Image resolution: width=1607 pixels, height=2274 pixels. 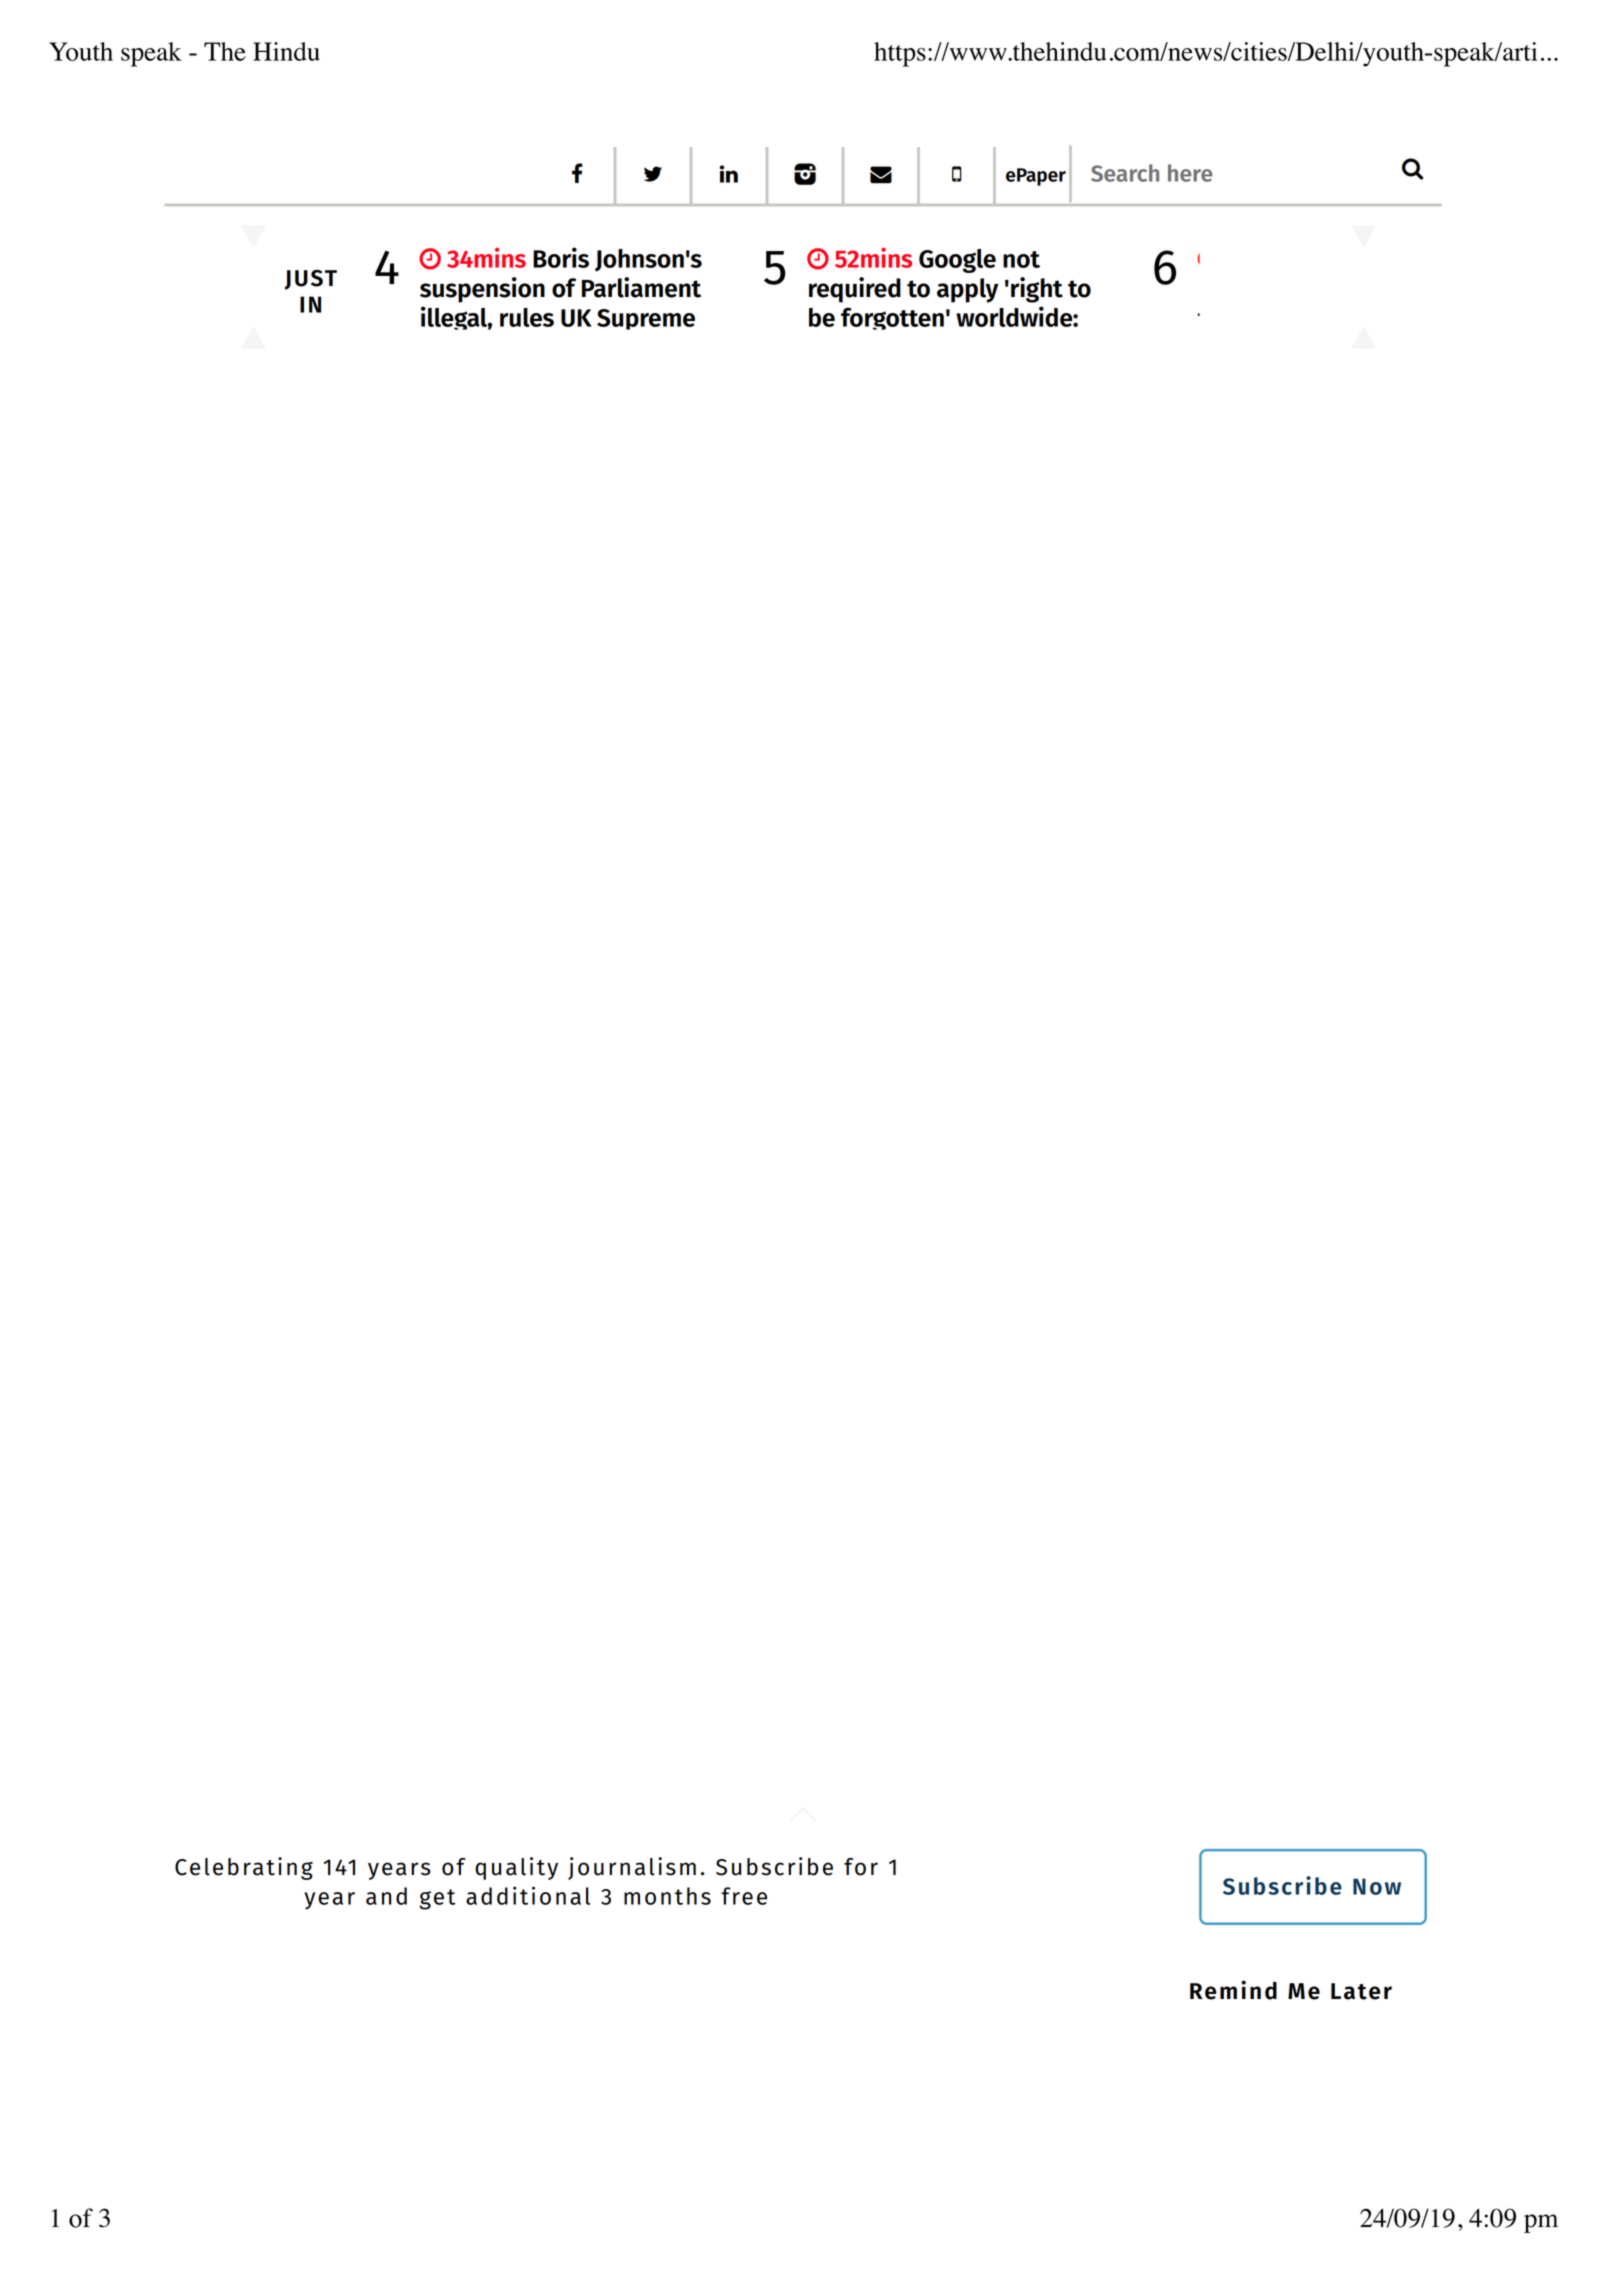 What do you see at coordinates (1037, 290) in the document?
I see `right` at bounding box center [1037, 290].
